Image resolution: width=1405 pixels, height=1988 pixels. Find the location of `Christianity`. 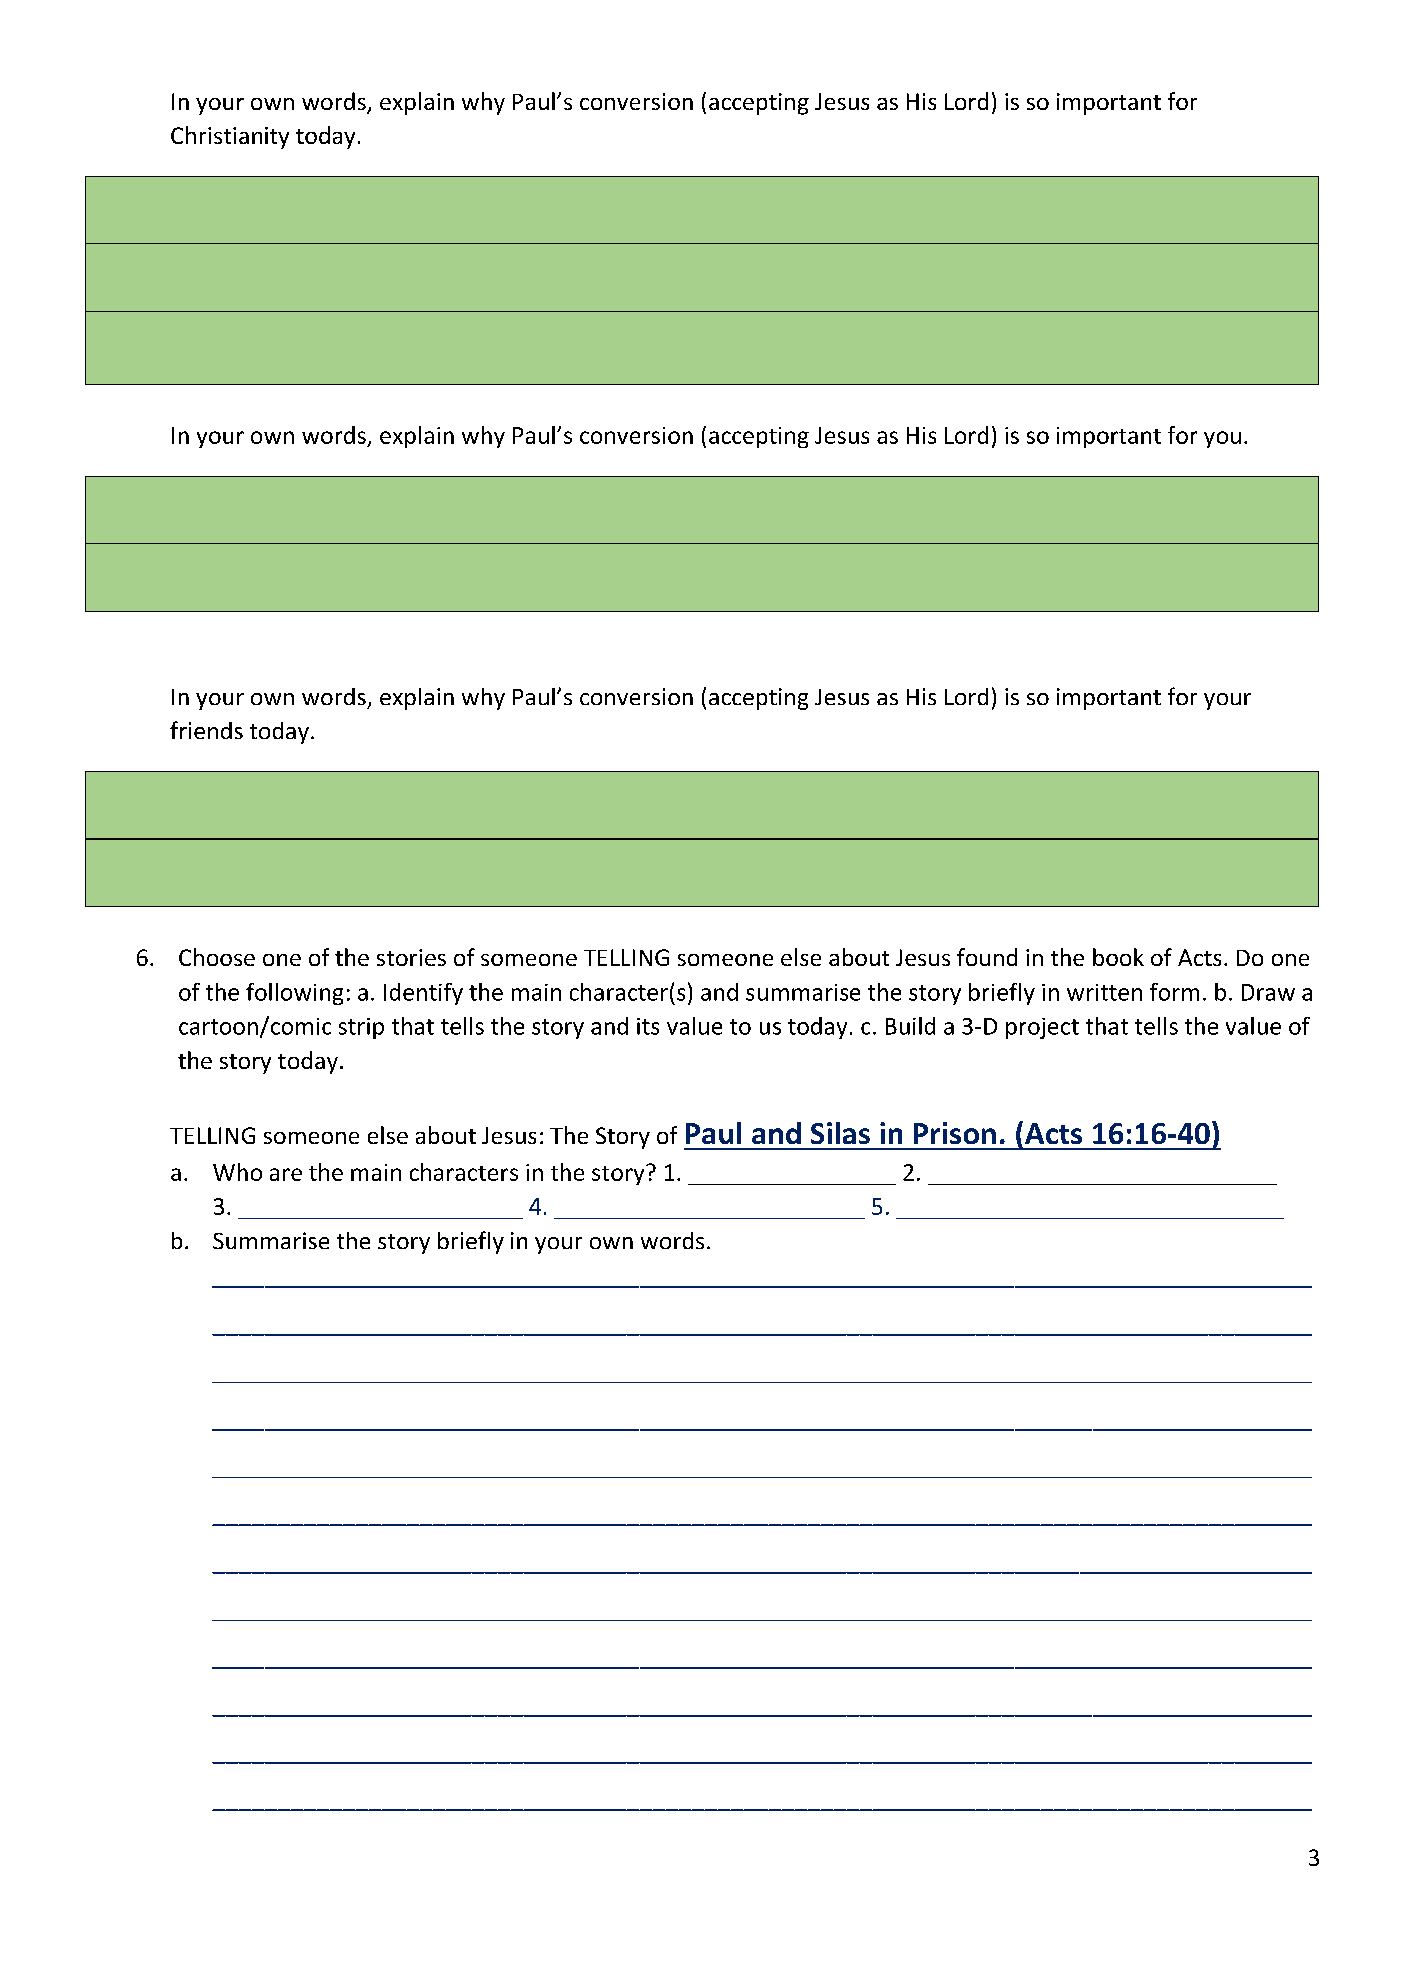

Christianity is located at coordinates (230, 137).
